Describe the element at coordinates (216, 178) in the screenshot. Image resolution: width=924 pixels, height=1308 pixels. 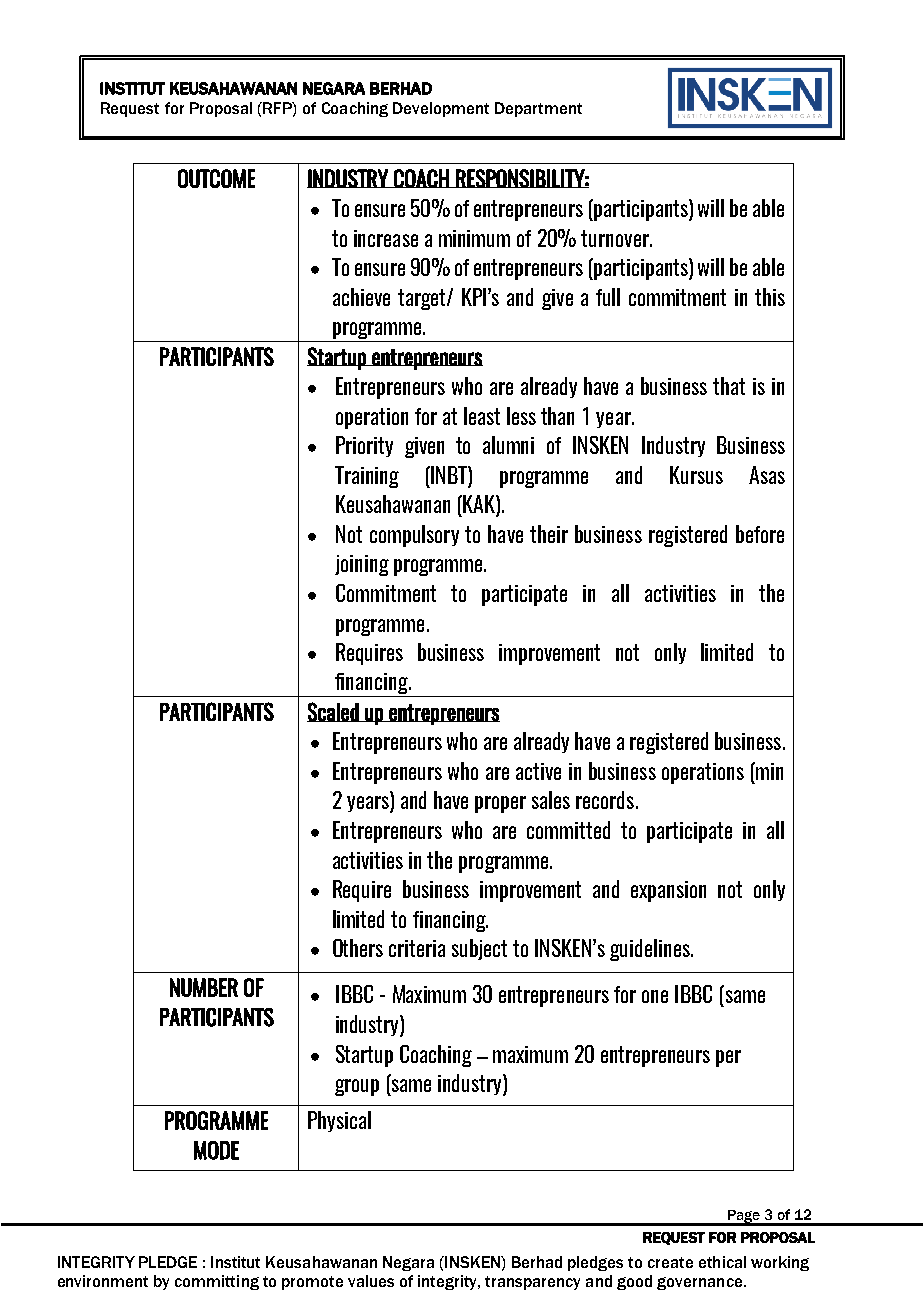
I see `OUTCOME` at that location.
